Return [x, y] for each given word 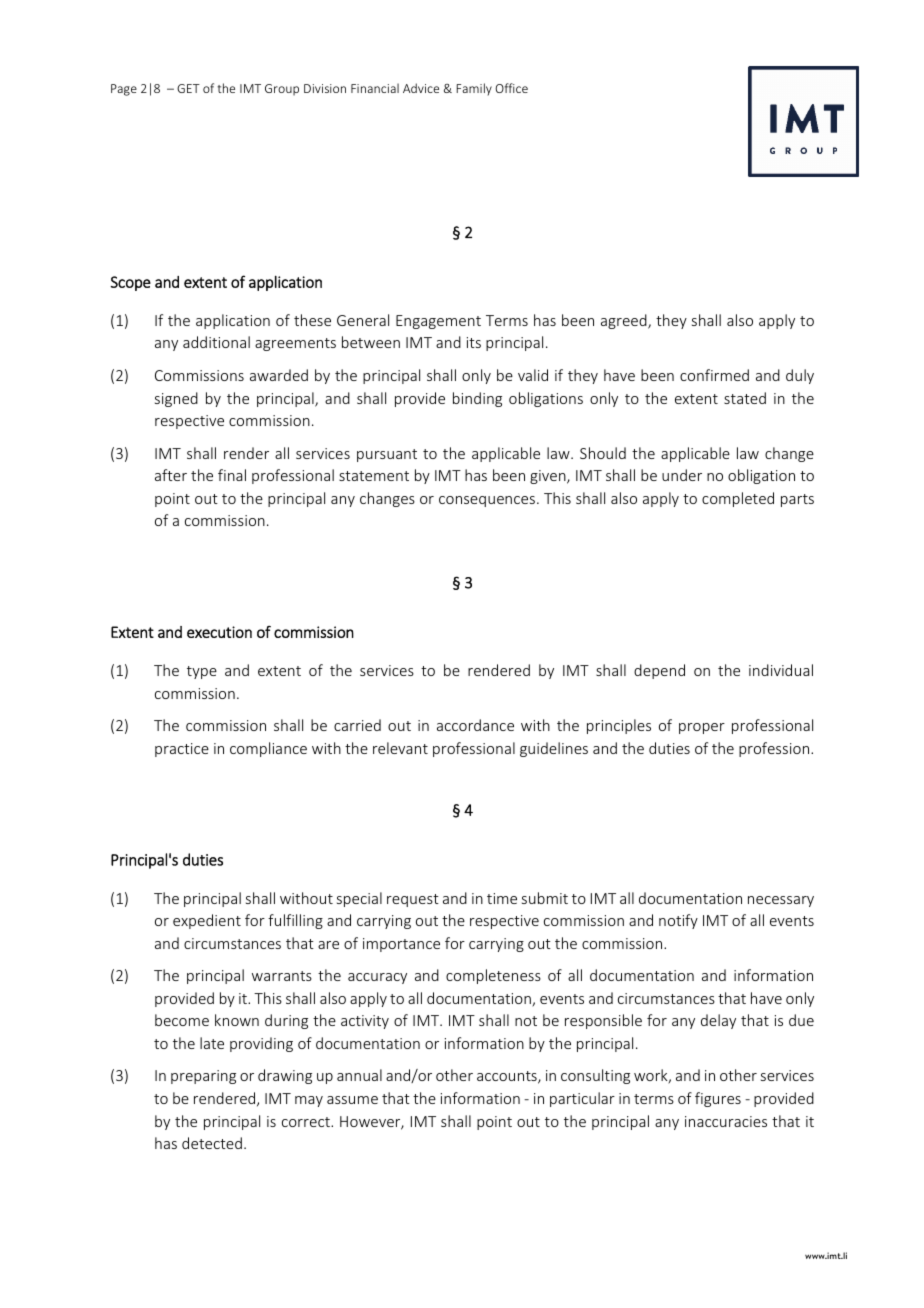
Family [474, 89]
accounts [508, 1077]
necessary [781, 901]
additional [216, 342]
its [474, 342]
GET [188, 88]
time [502, 898]
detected [212, 1143]
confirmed [714, 375]
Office [511, 88]
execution [219, 632]
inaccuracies [726, 1121]
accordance [475, 725]
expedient [207, 921]
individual [781, 670]
